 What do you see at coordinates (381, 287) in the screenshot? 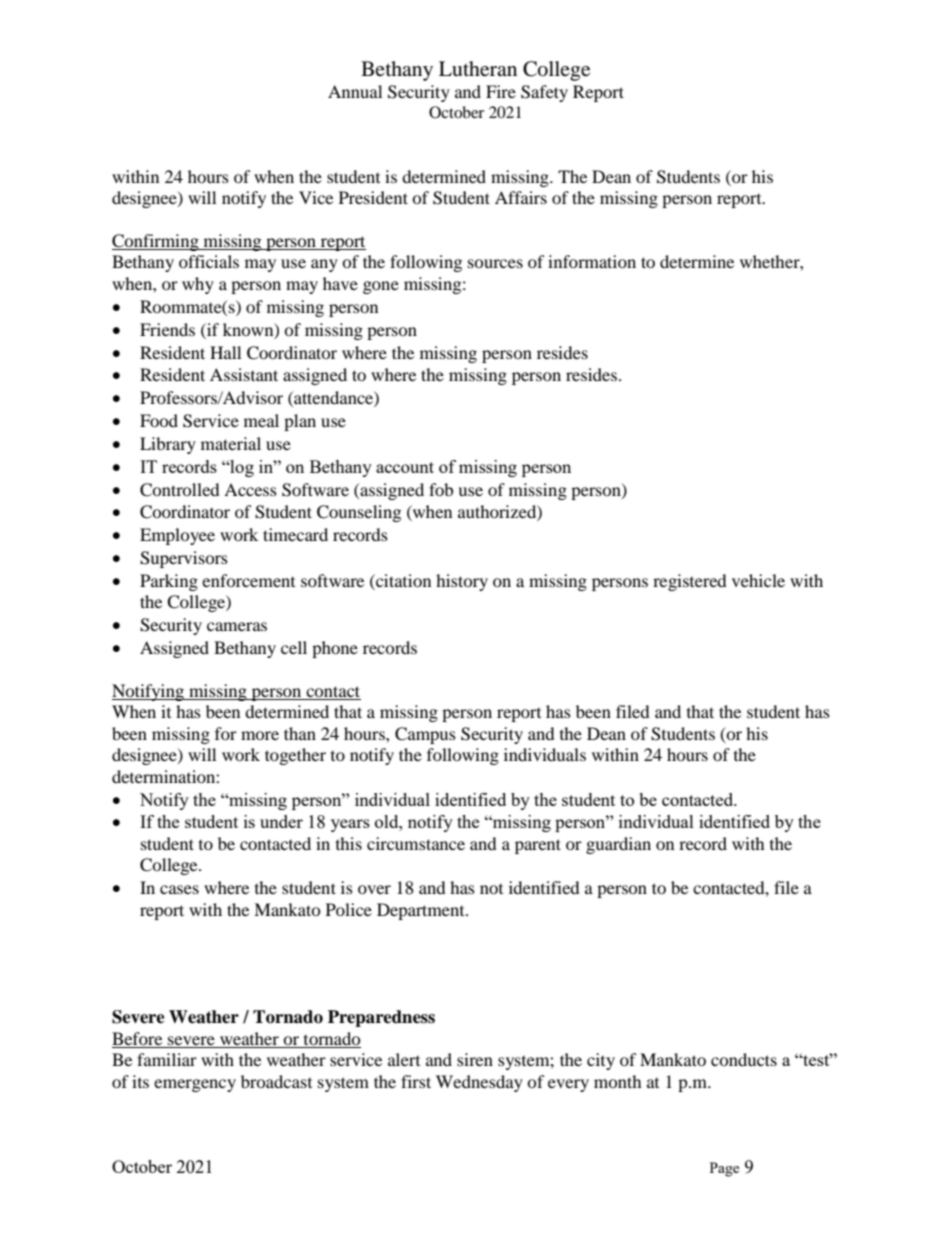
I see `gone` at bounding box center [381, 287].
